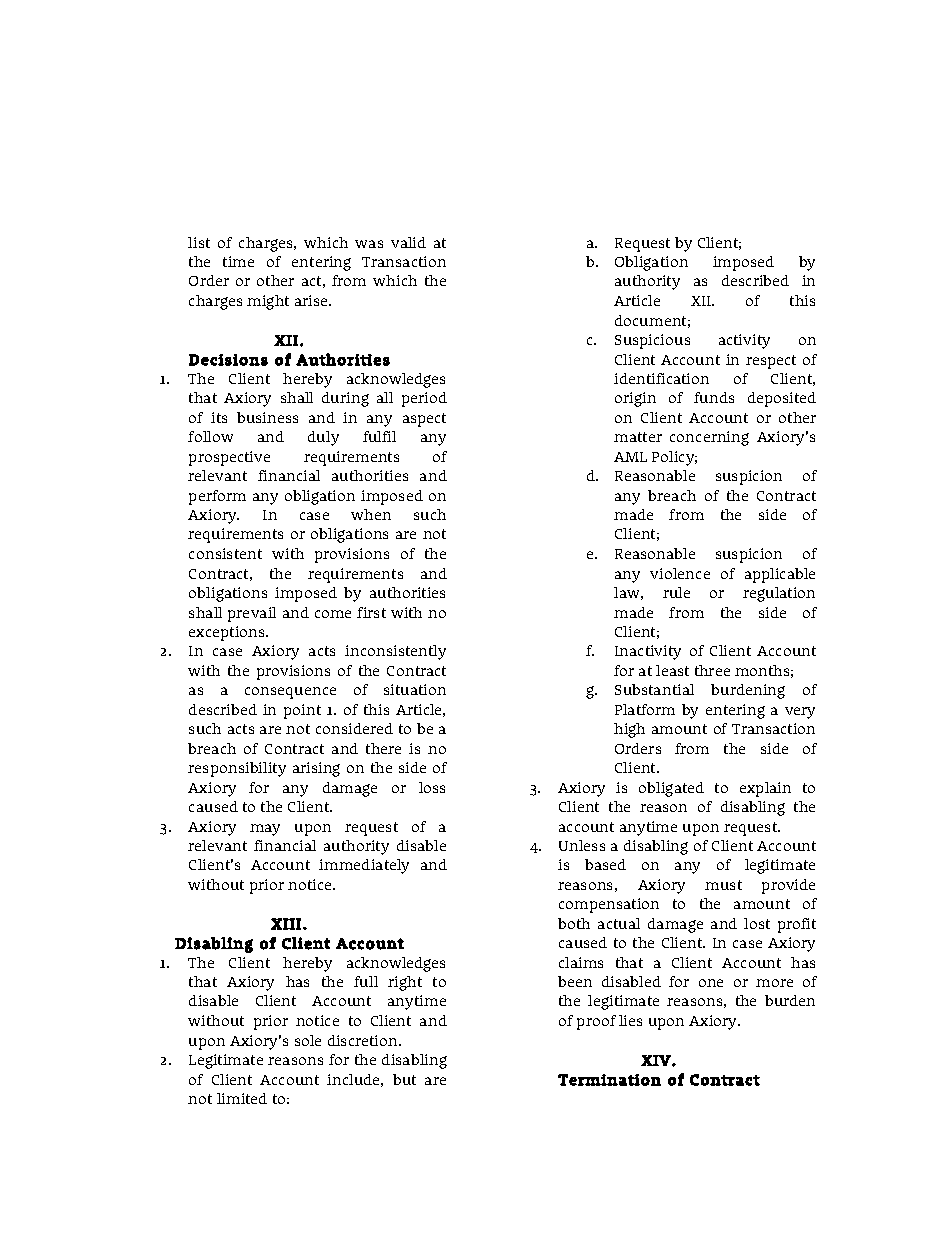 This screenshot has width=952, height=1233. Describe the element at coordinates (712, 670) in the screenshot. I see `three` at that location.
